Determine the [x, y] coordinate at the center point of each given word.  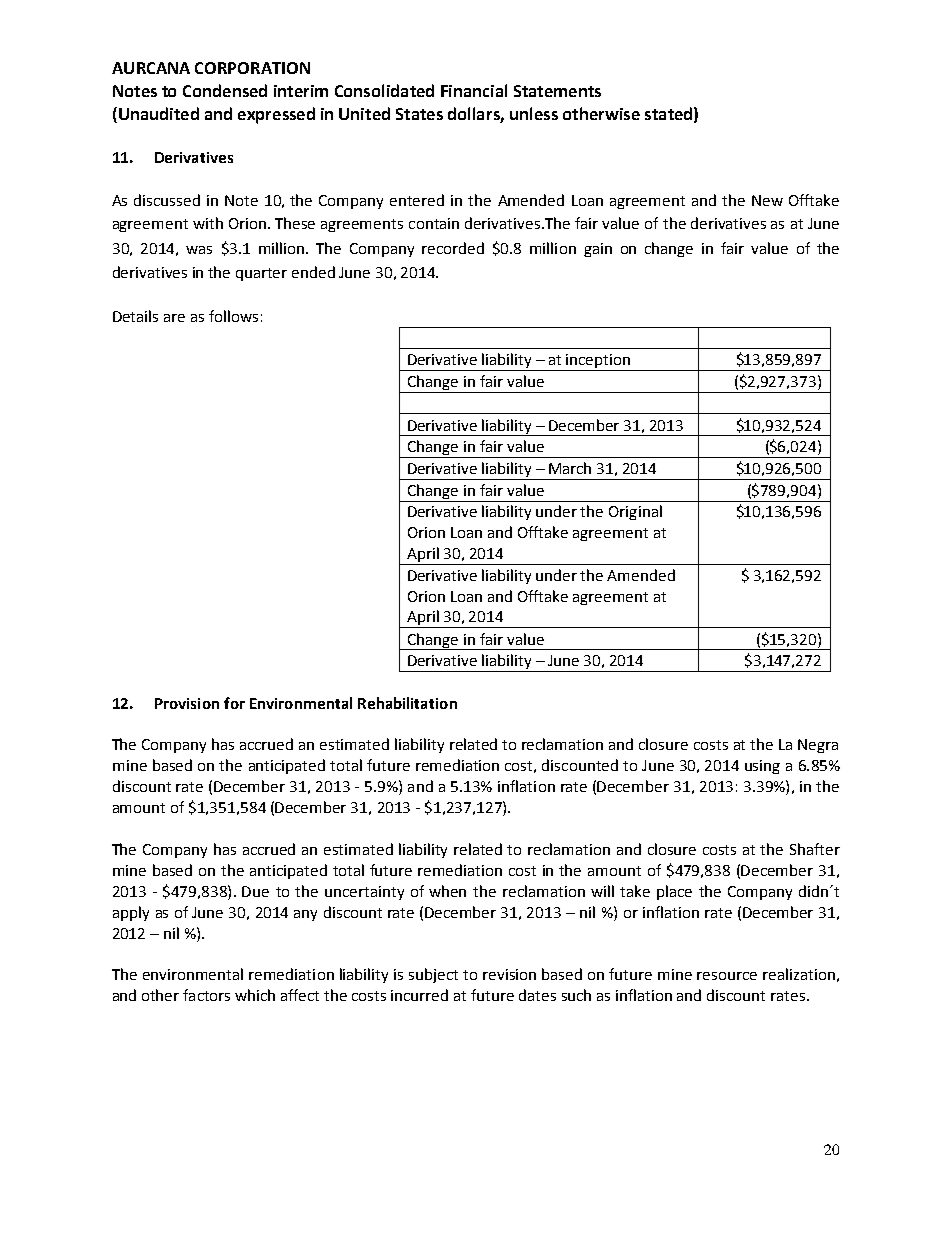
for [234, 703]
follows [233, 316]
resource [727, 976]
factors [206, 995]
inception [599, 362]
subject [433, 975]
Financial [474, 90]
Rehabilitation [407, 703]
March [570, 468]
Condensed [225, 90]
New [767, 200]
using [762, 767]
